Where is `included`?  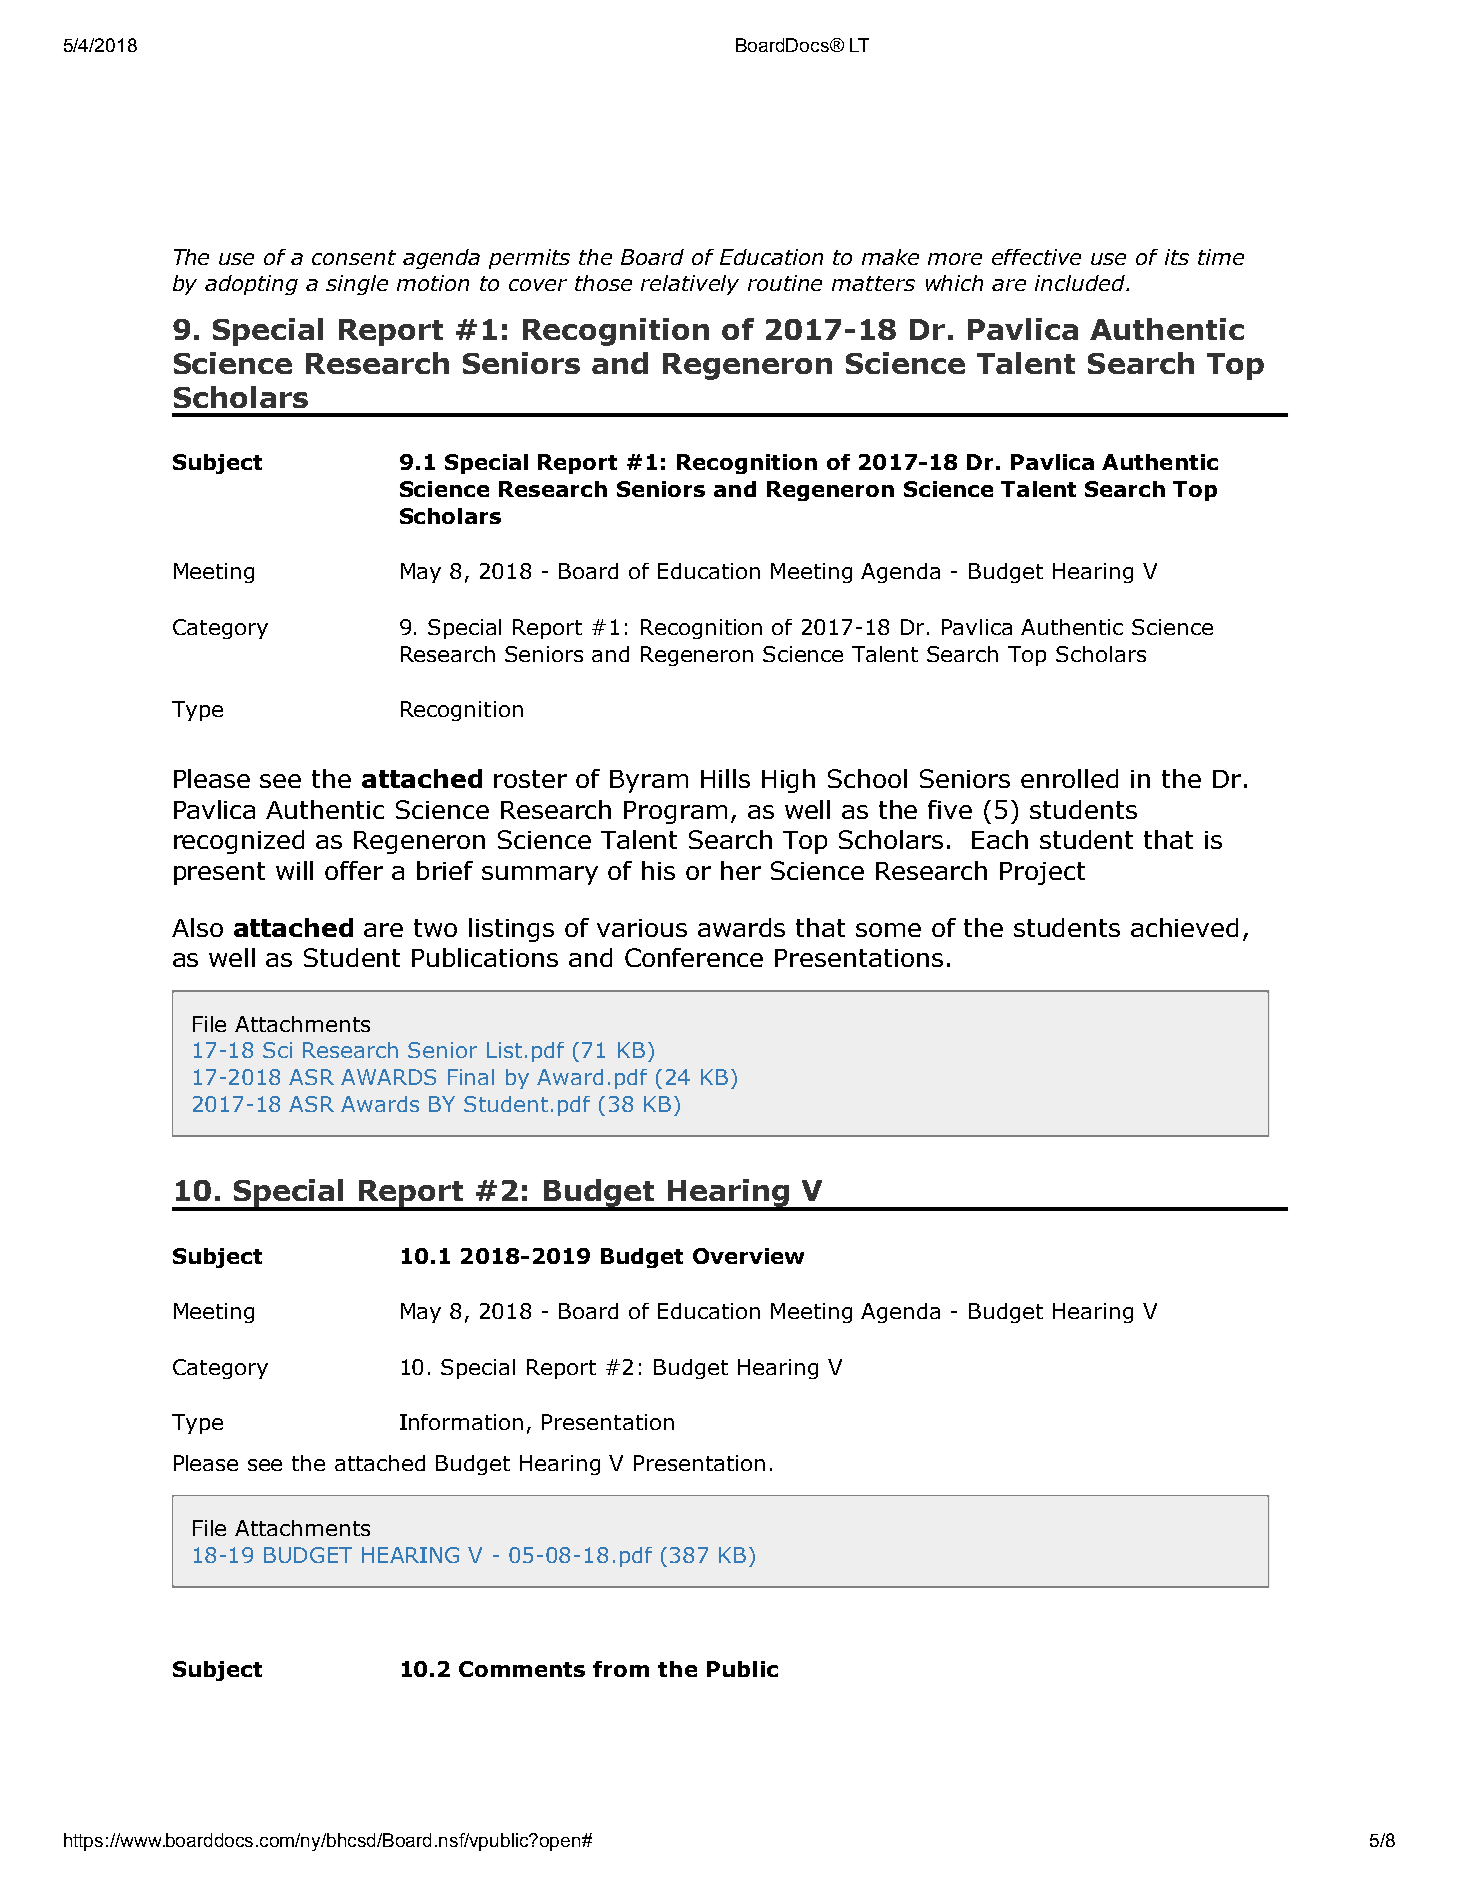
included is located at coordinates (1081, 283).
